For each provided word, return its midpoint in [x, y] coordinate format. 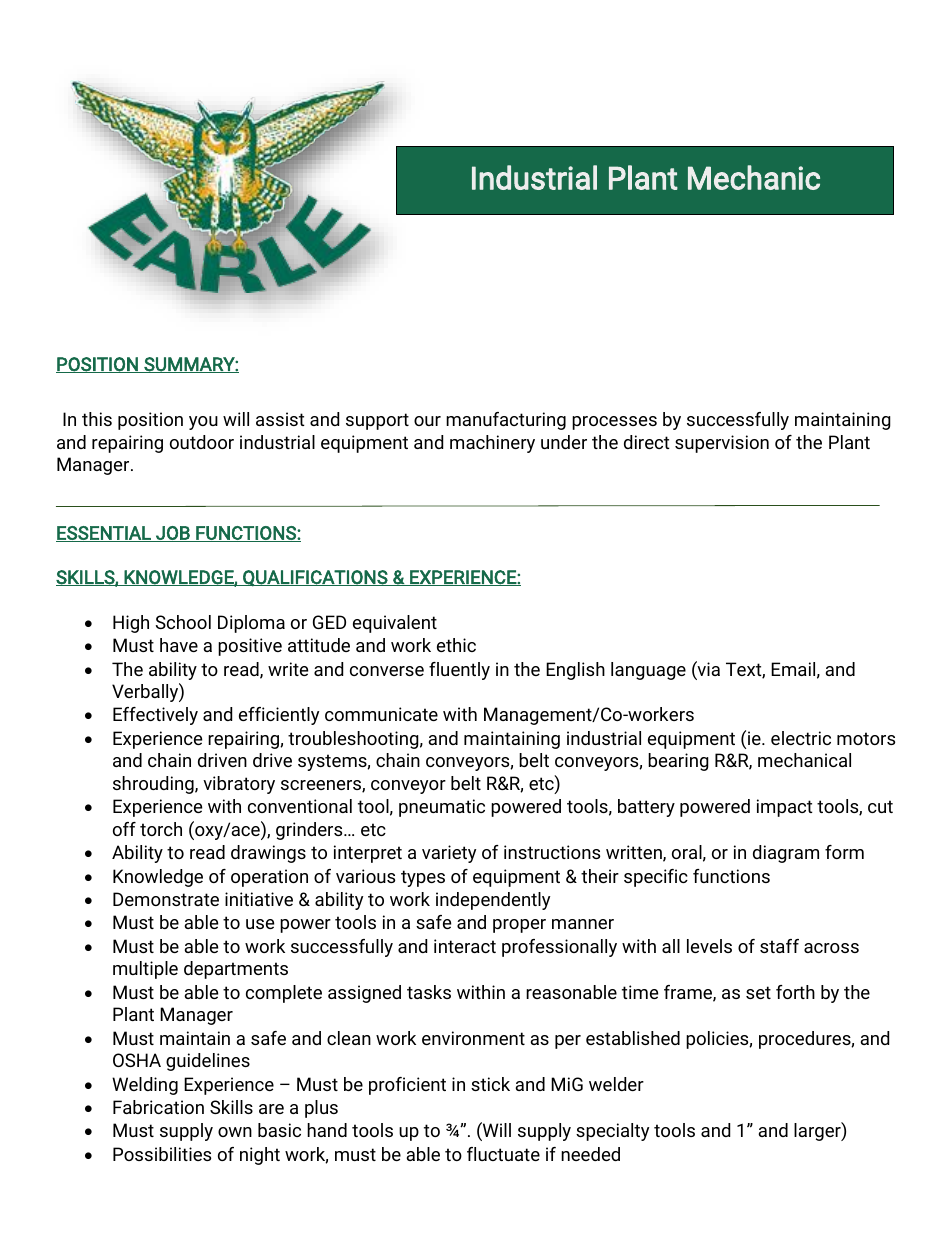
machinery [492, 444]
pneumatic [442, 808]
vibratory [239, 785]
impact [785, 808]
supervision [722, 444]
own [235, 1132]
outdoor [202, 442]
